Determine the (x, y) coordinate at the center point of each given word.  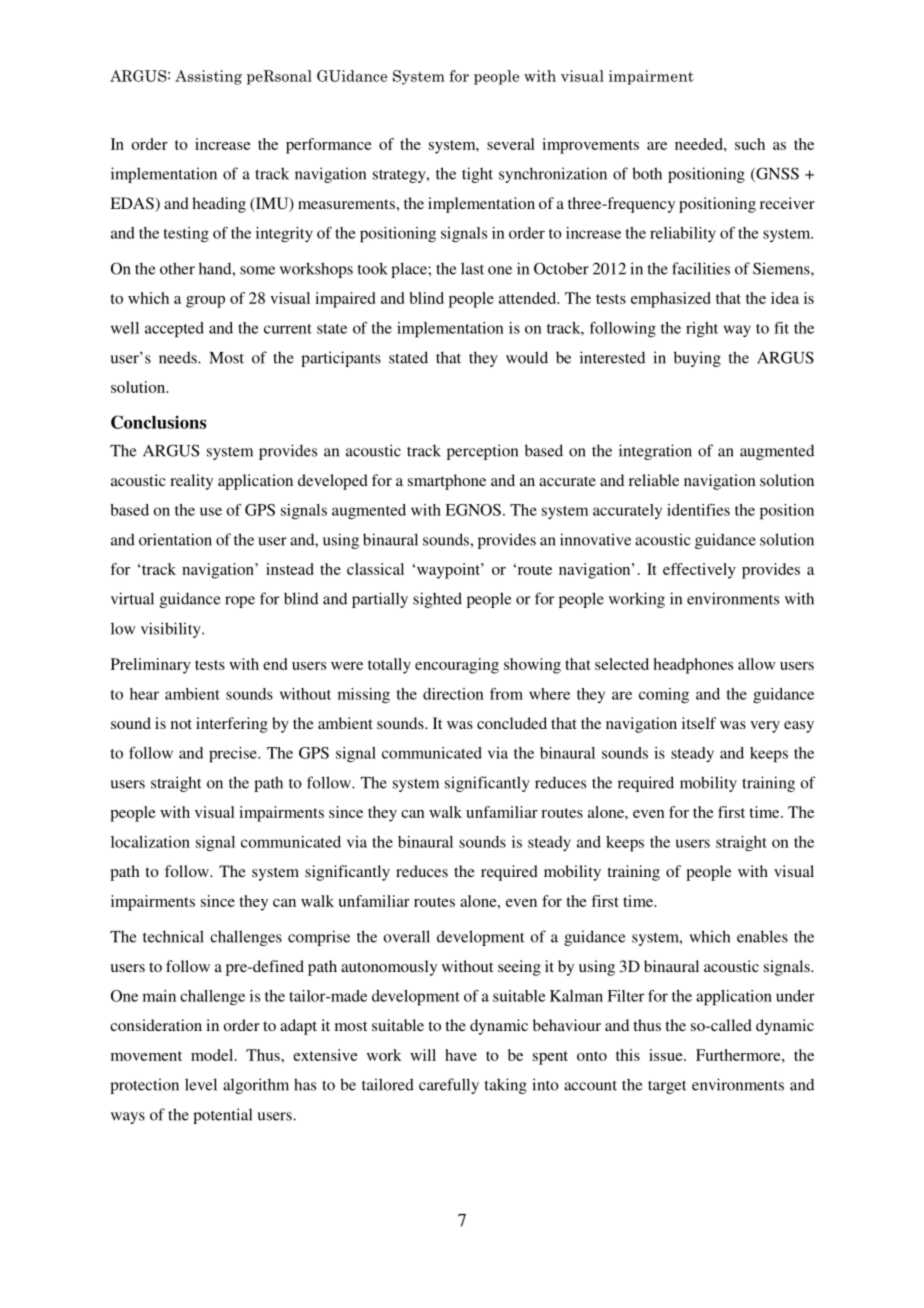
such (750, 144)
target (667, 1087)
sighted (437, 600)
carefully (449, 1086)
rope (240, 602)
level (201, 1084)
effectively (699, 571)
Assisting (208, 77)
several (511, 144)
